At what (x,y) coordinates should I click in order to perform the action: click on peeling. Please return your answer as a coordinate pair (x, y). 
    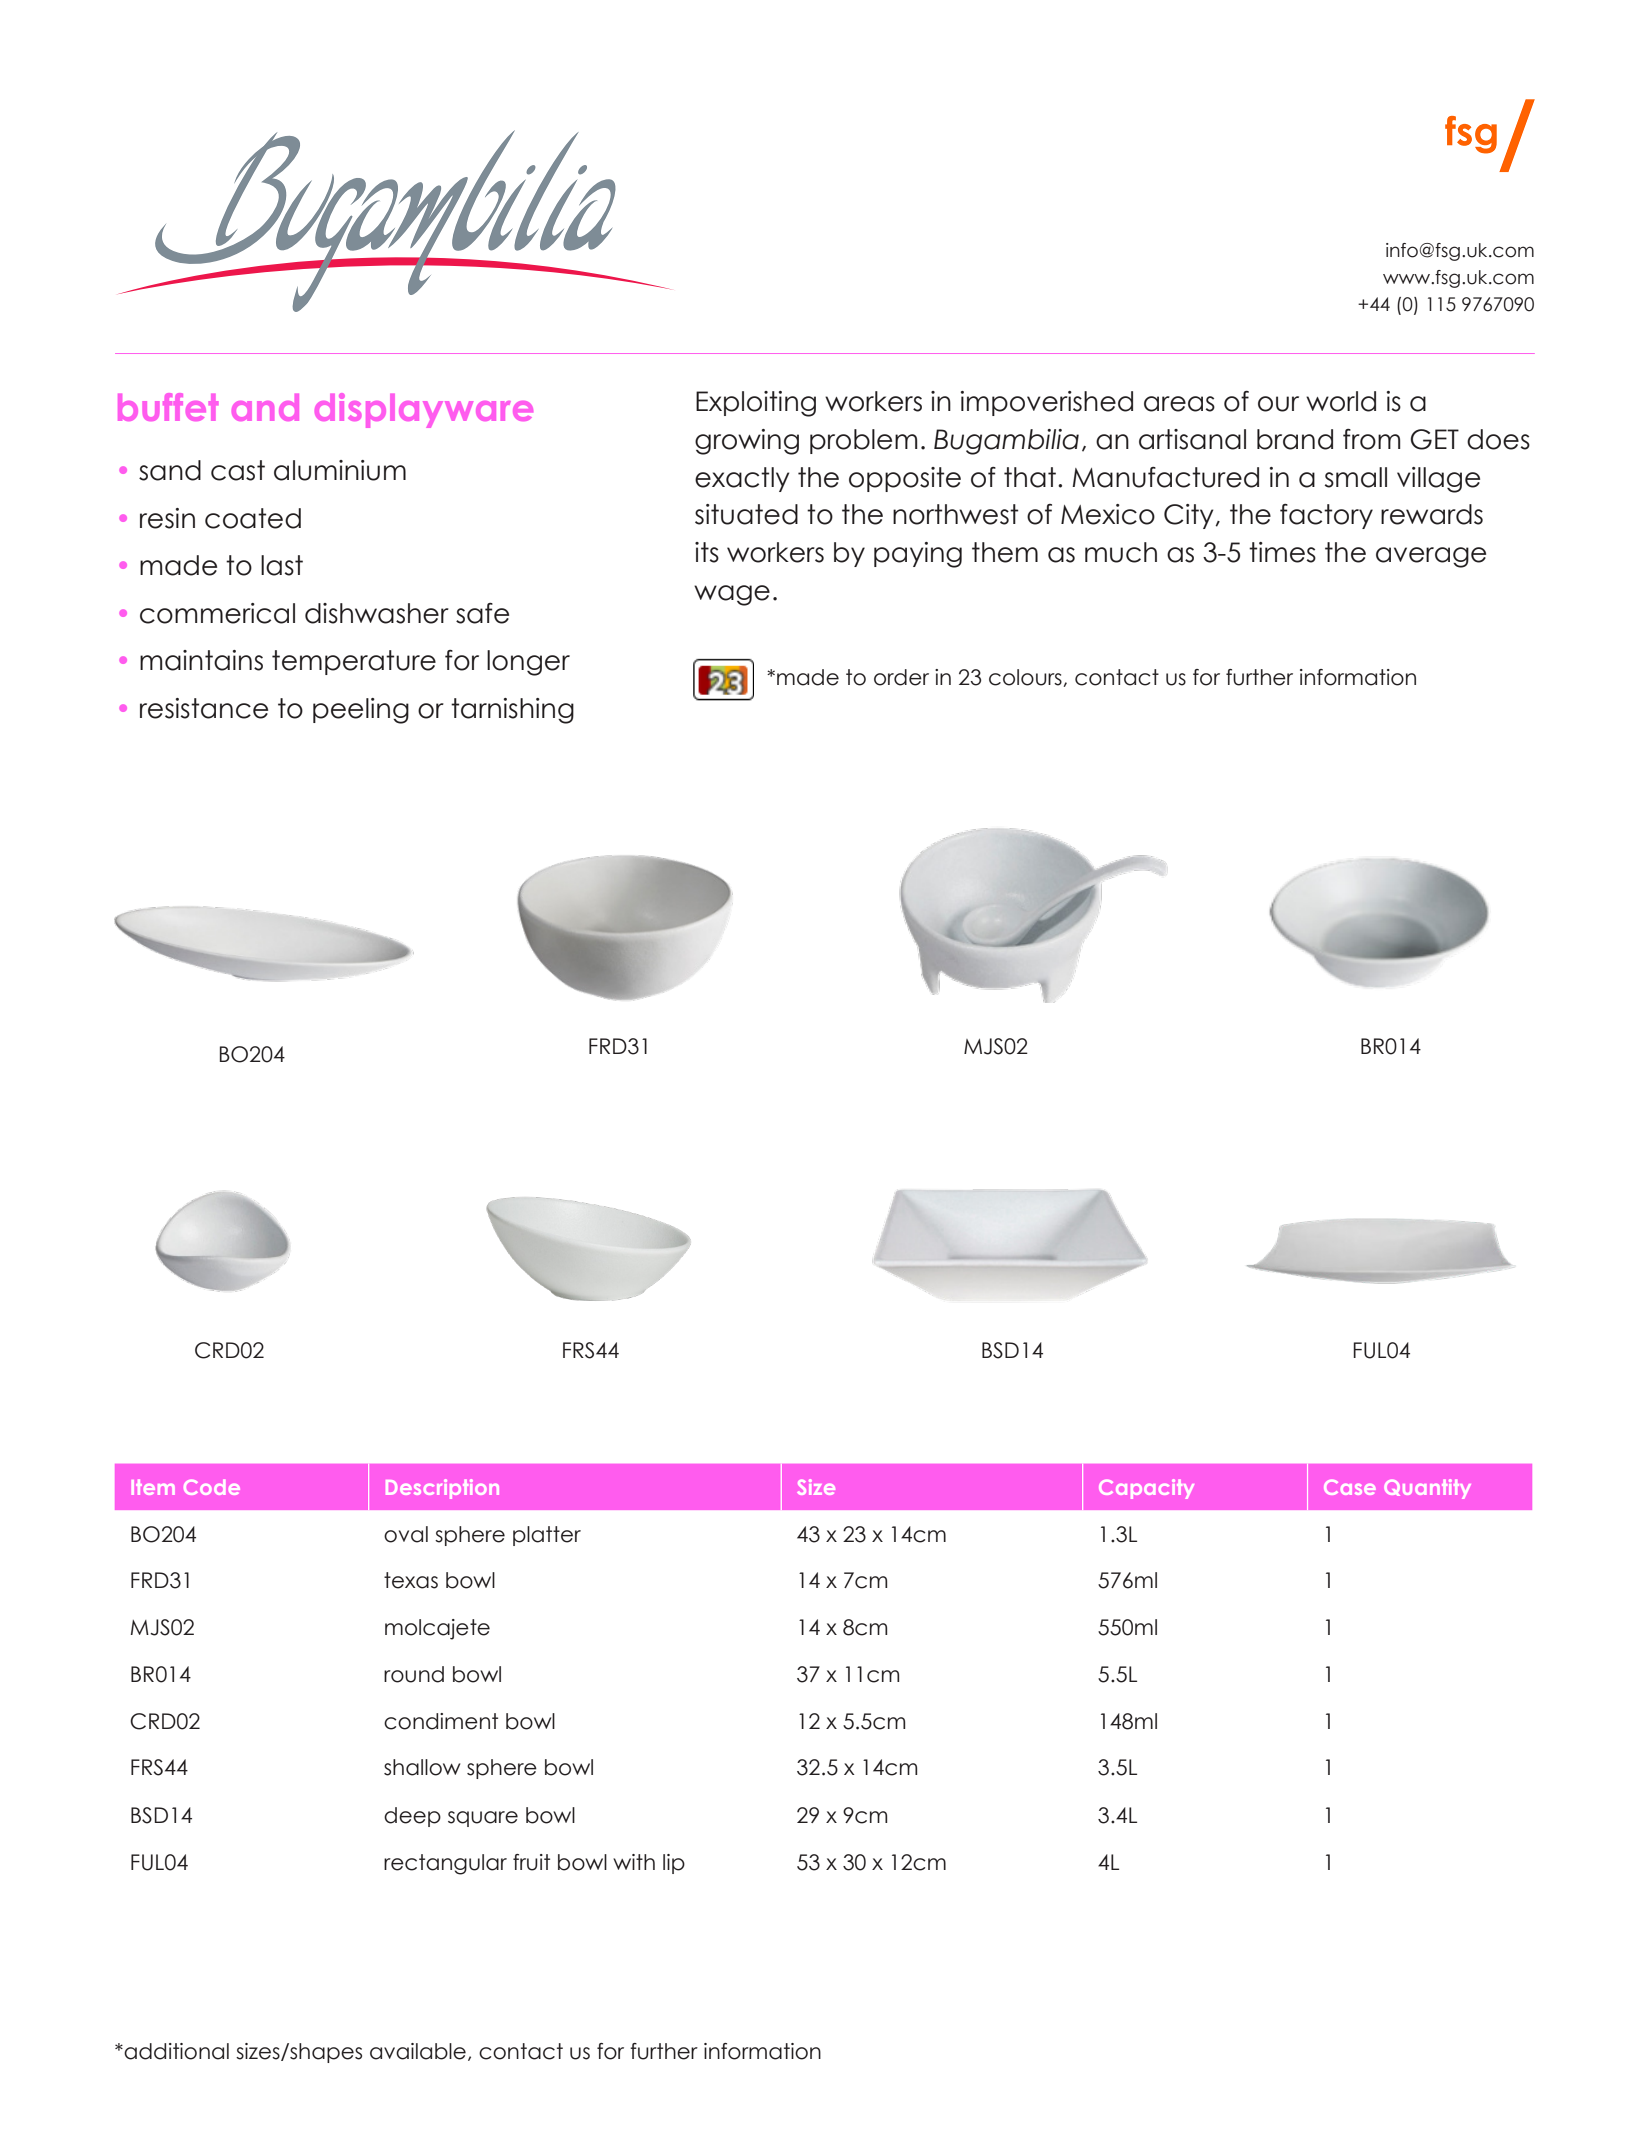
    Looking at the image, I should click on (361, 711).
